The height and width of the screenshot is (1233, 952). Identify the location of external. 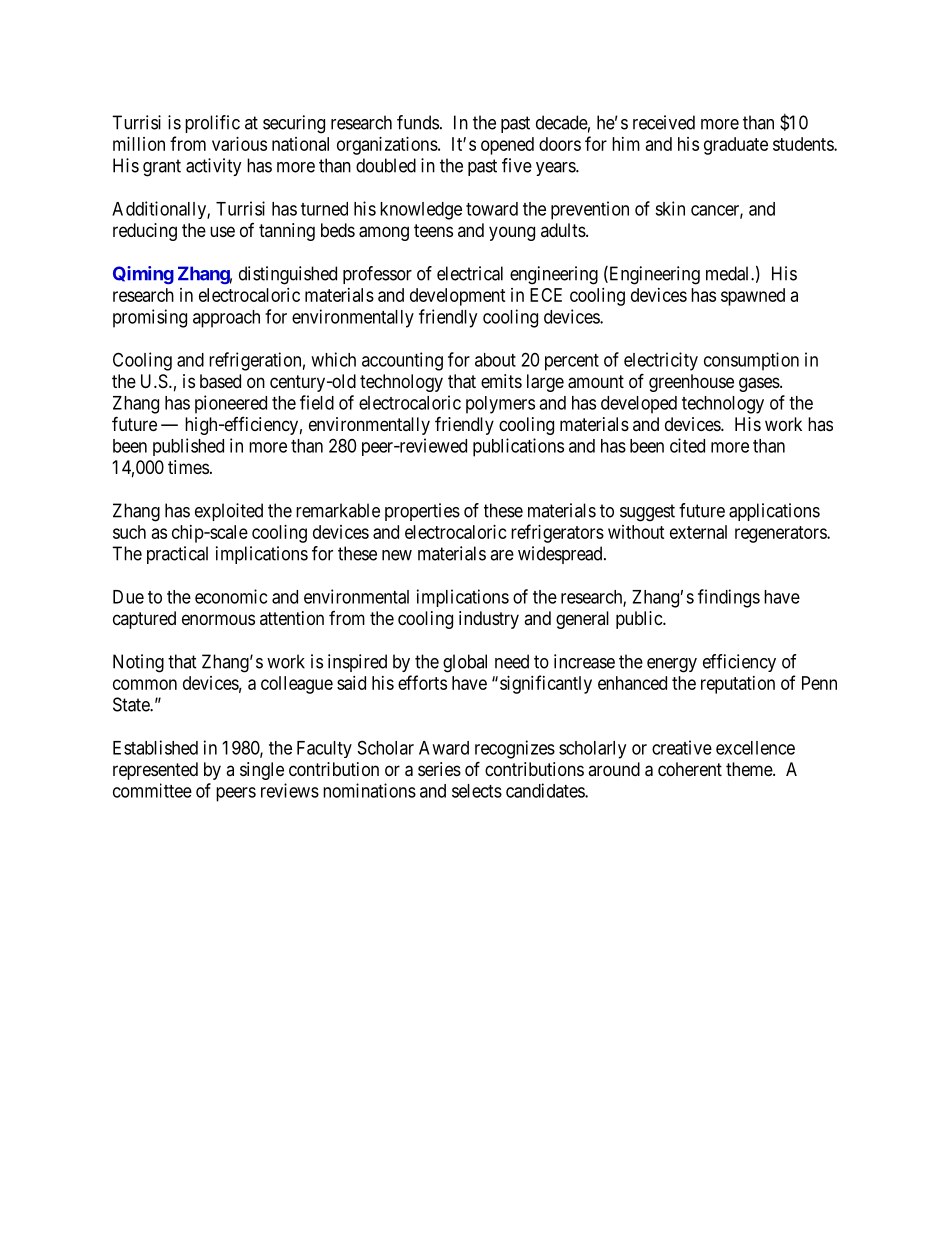
(698, 532).
